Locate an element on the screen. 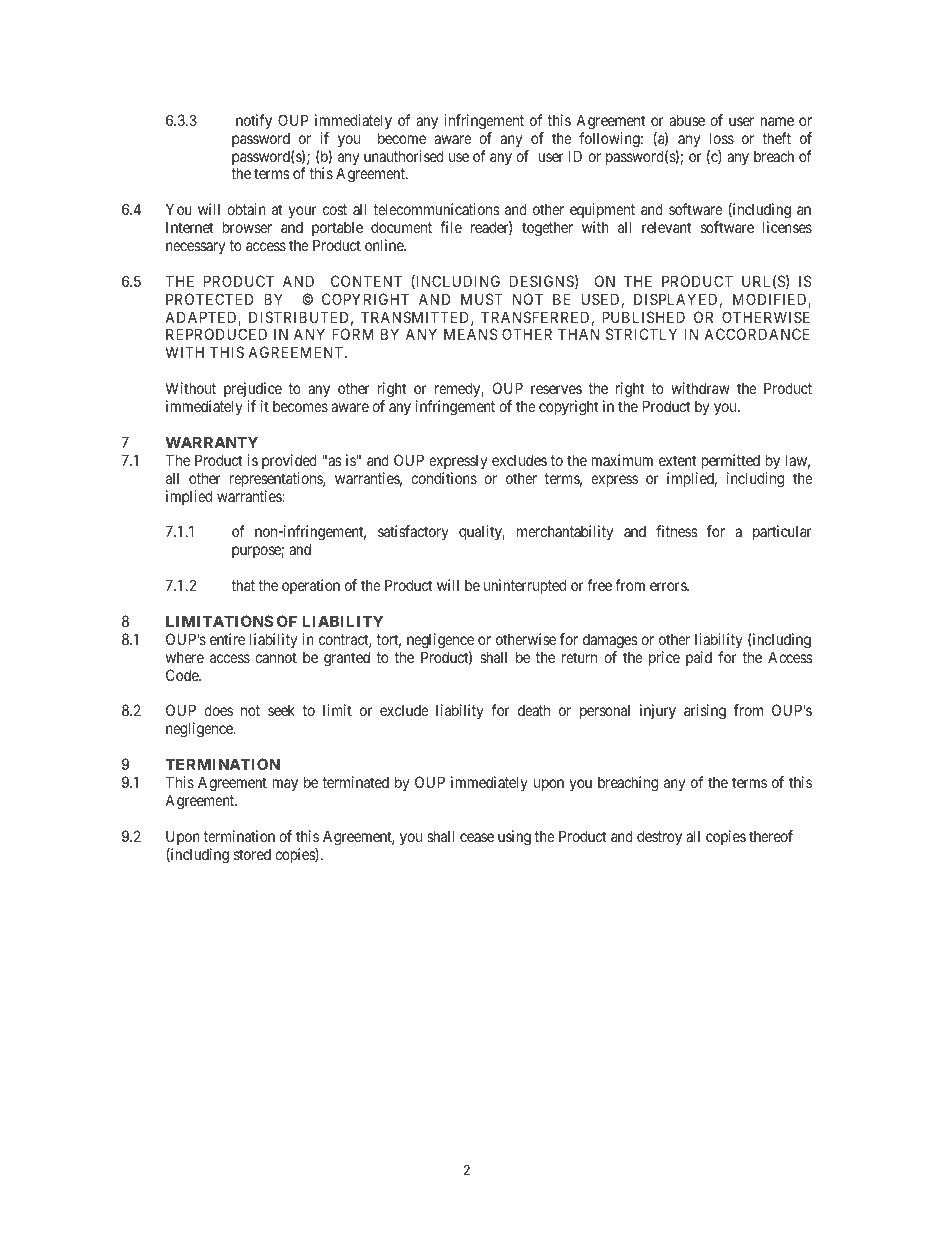  paid is located at coordinates (699, 658).
